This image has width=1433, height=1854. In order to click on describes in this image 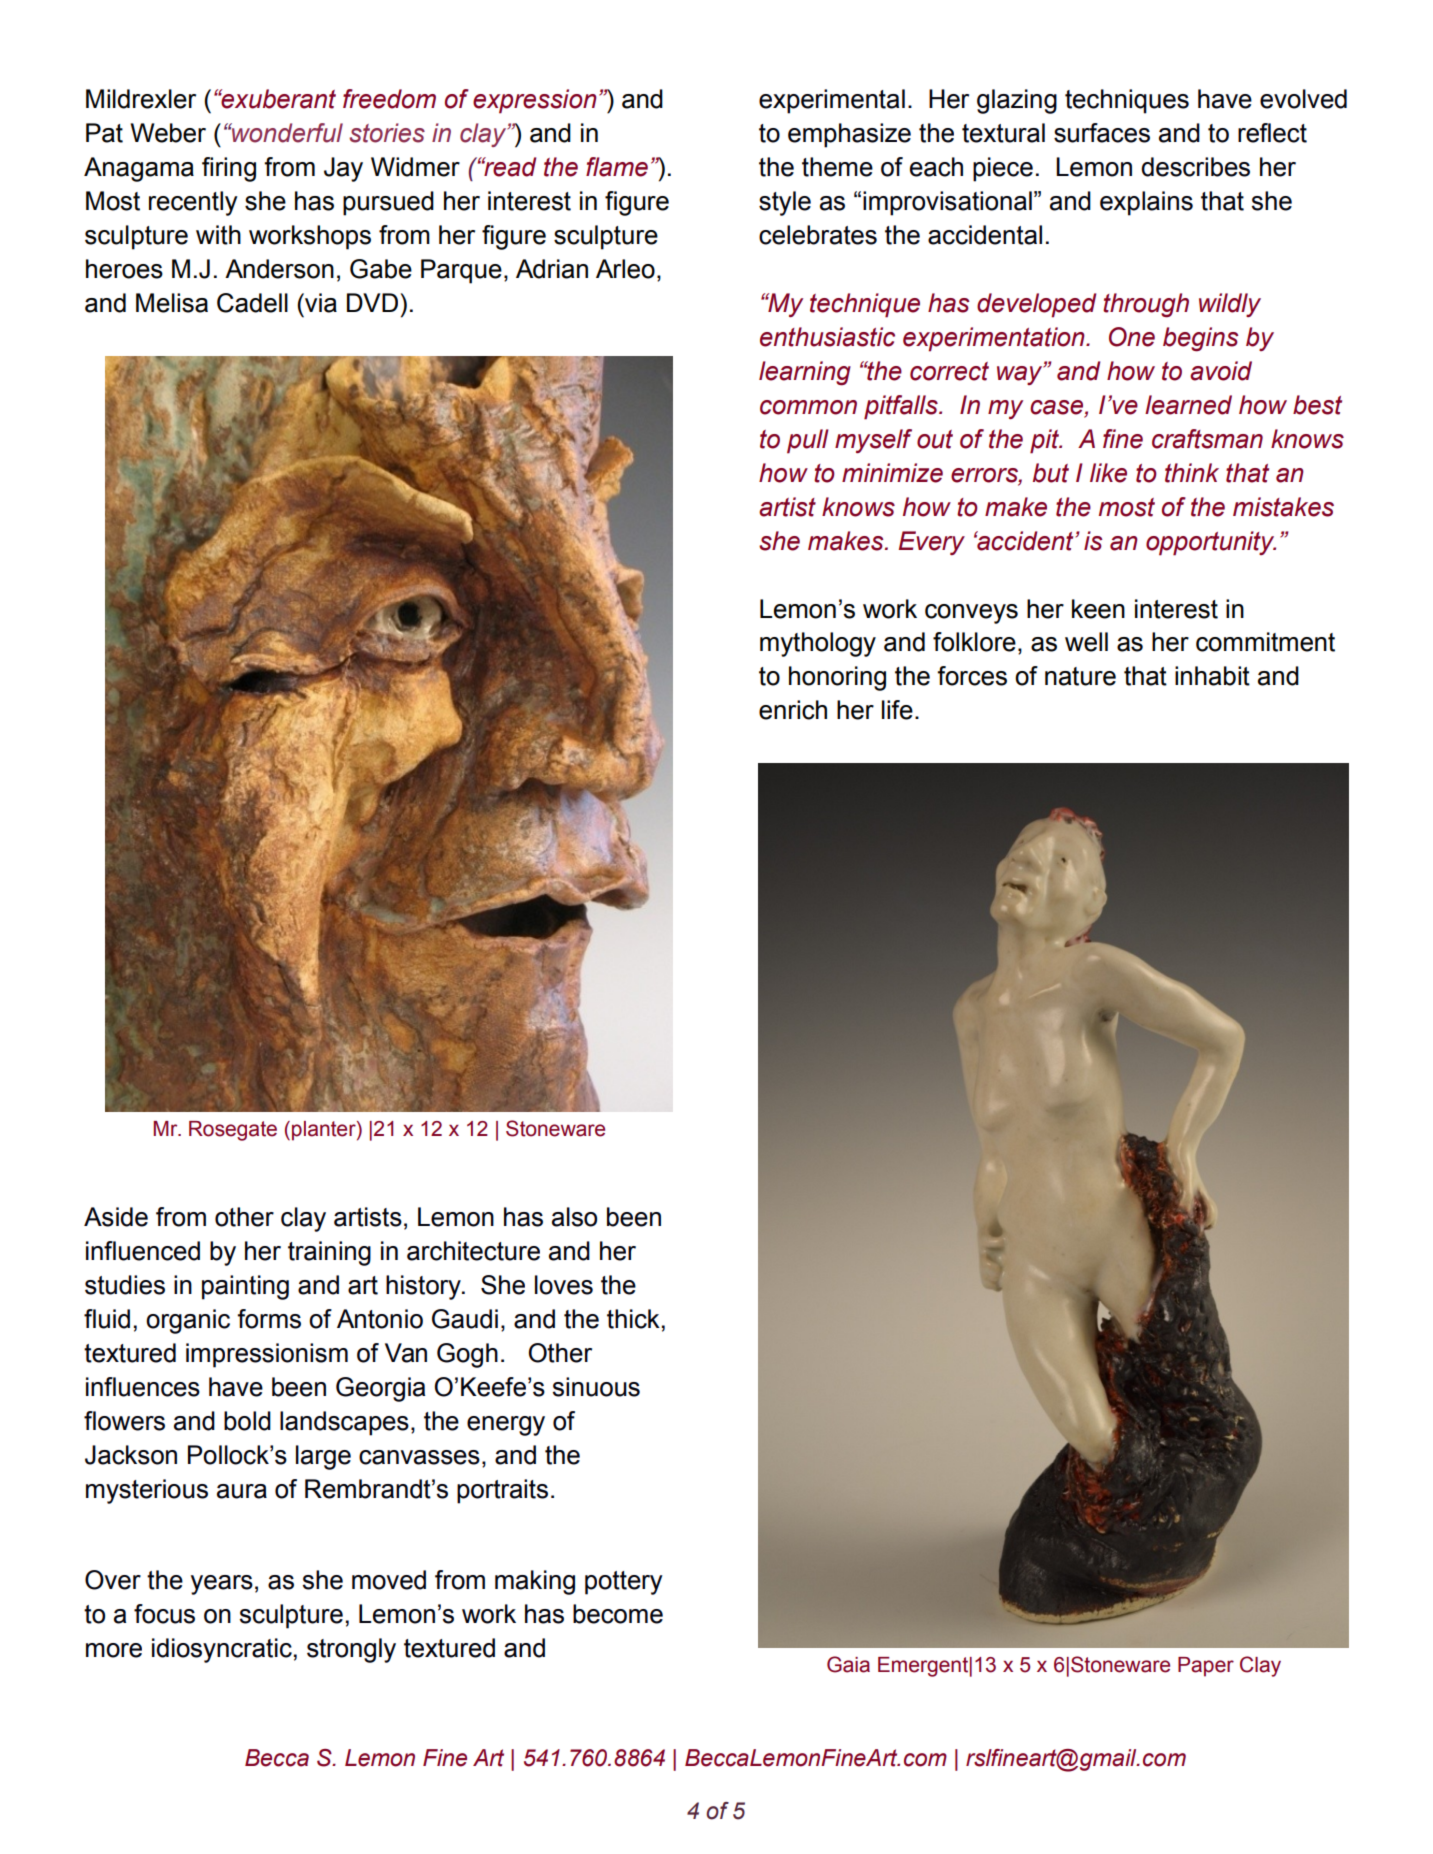, I will do `click(1195, 167)`.
